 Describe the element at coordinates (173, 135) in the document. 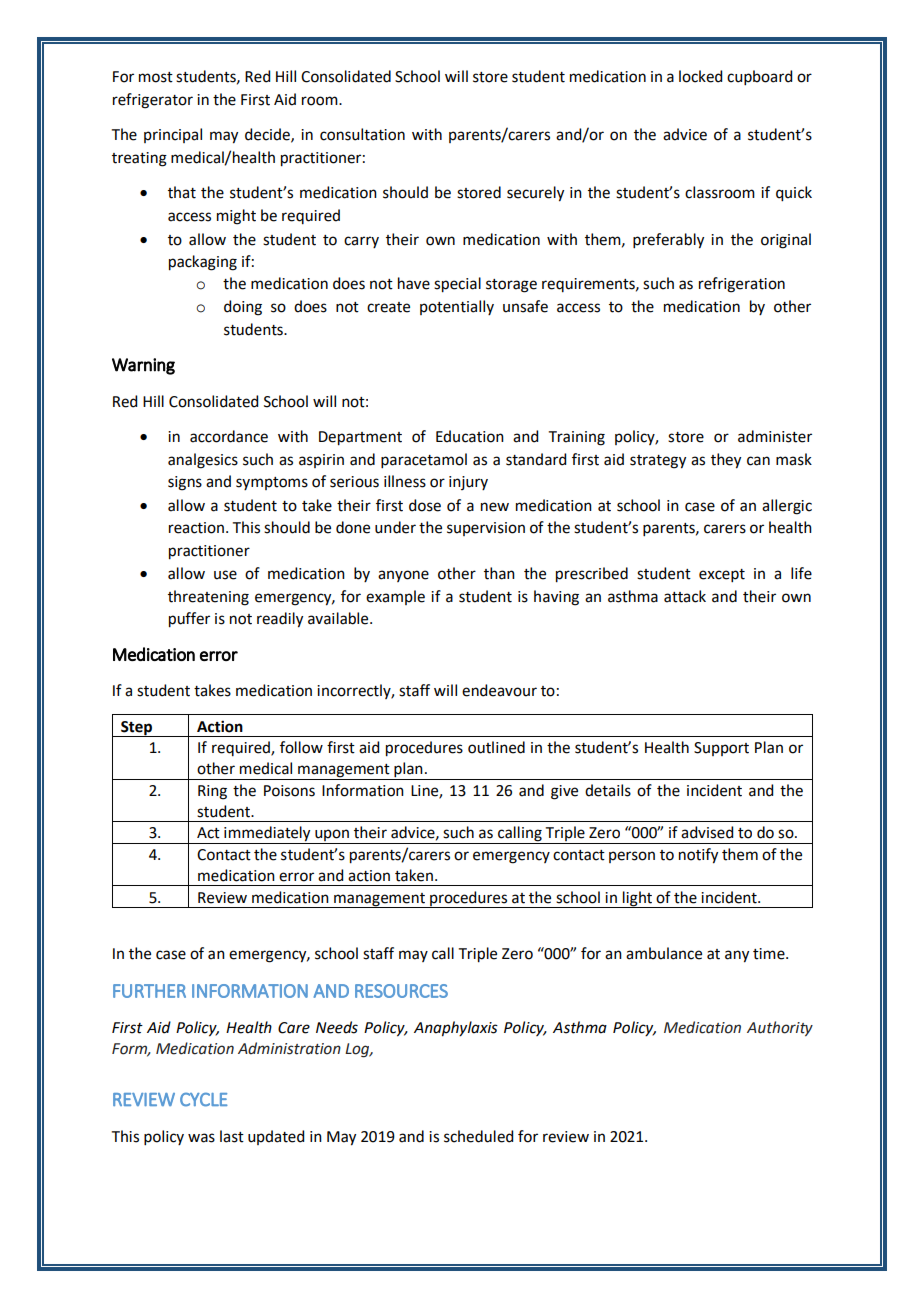

I see `principal` at that location.
